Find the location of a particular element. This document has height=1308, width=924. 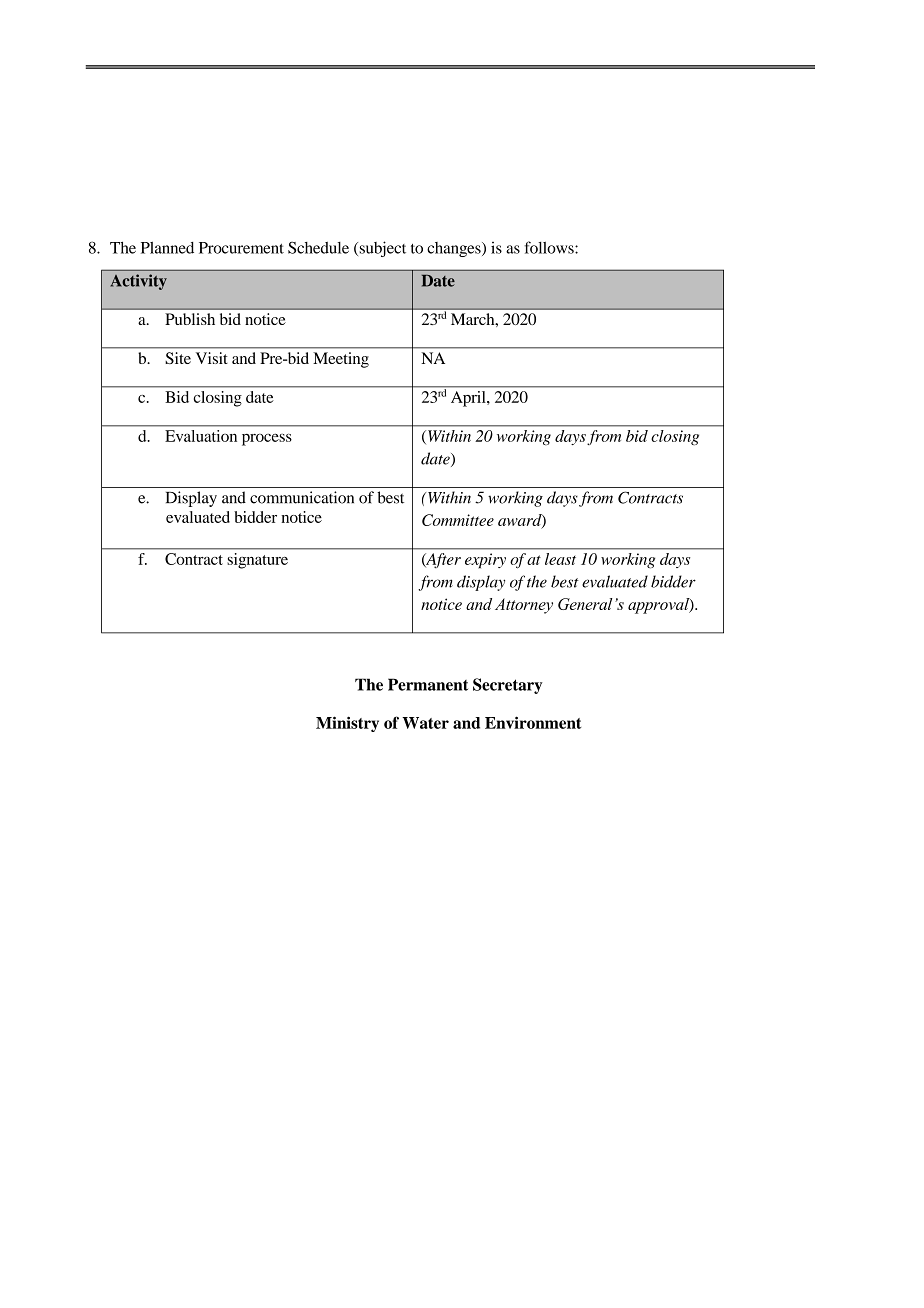

Ministry is located at coordinates (347, 724).
